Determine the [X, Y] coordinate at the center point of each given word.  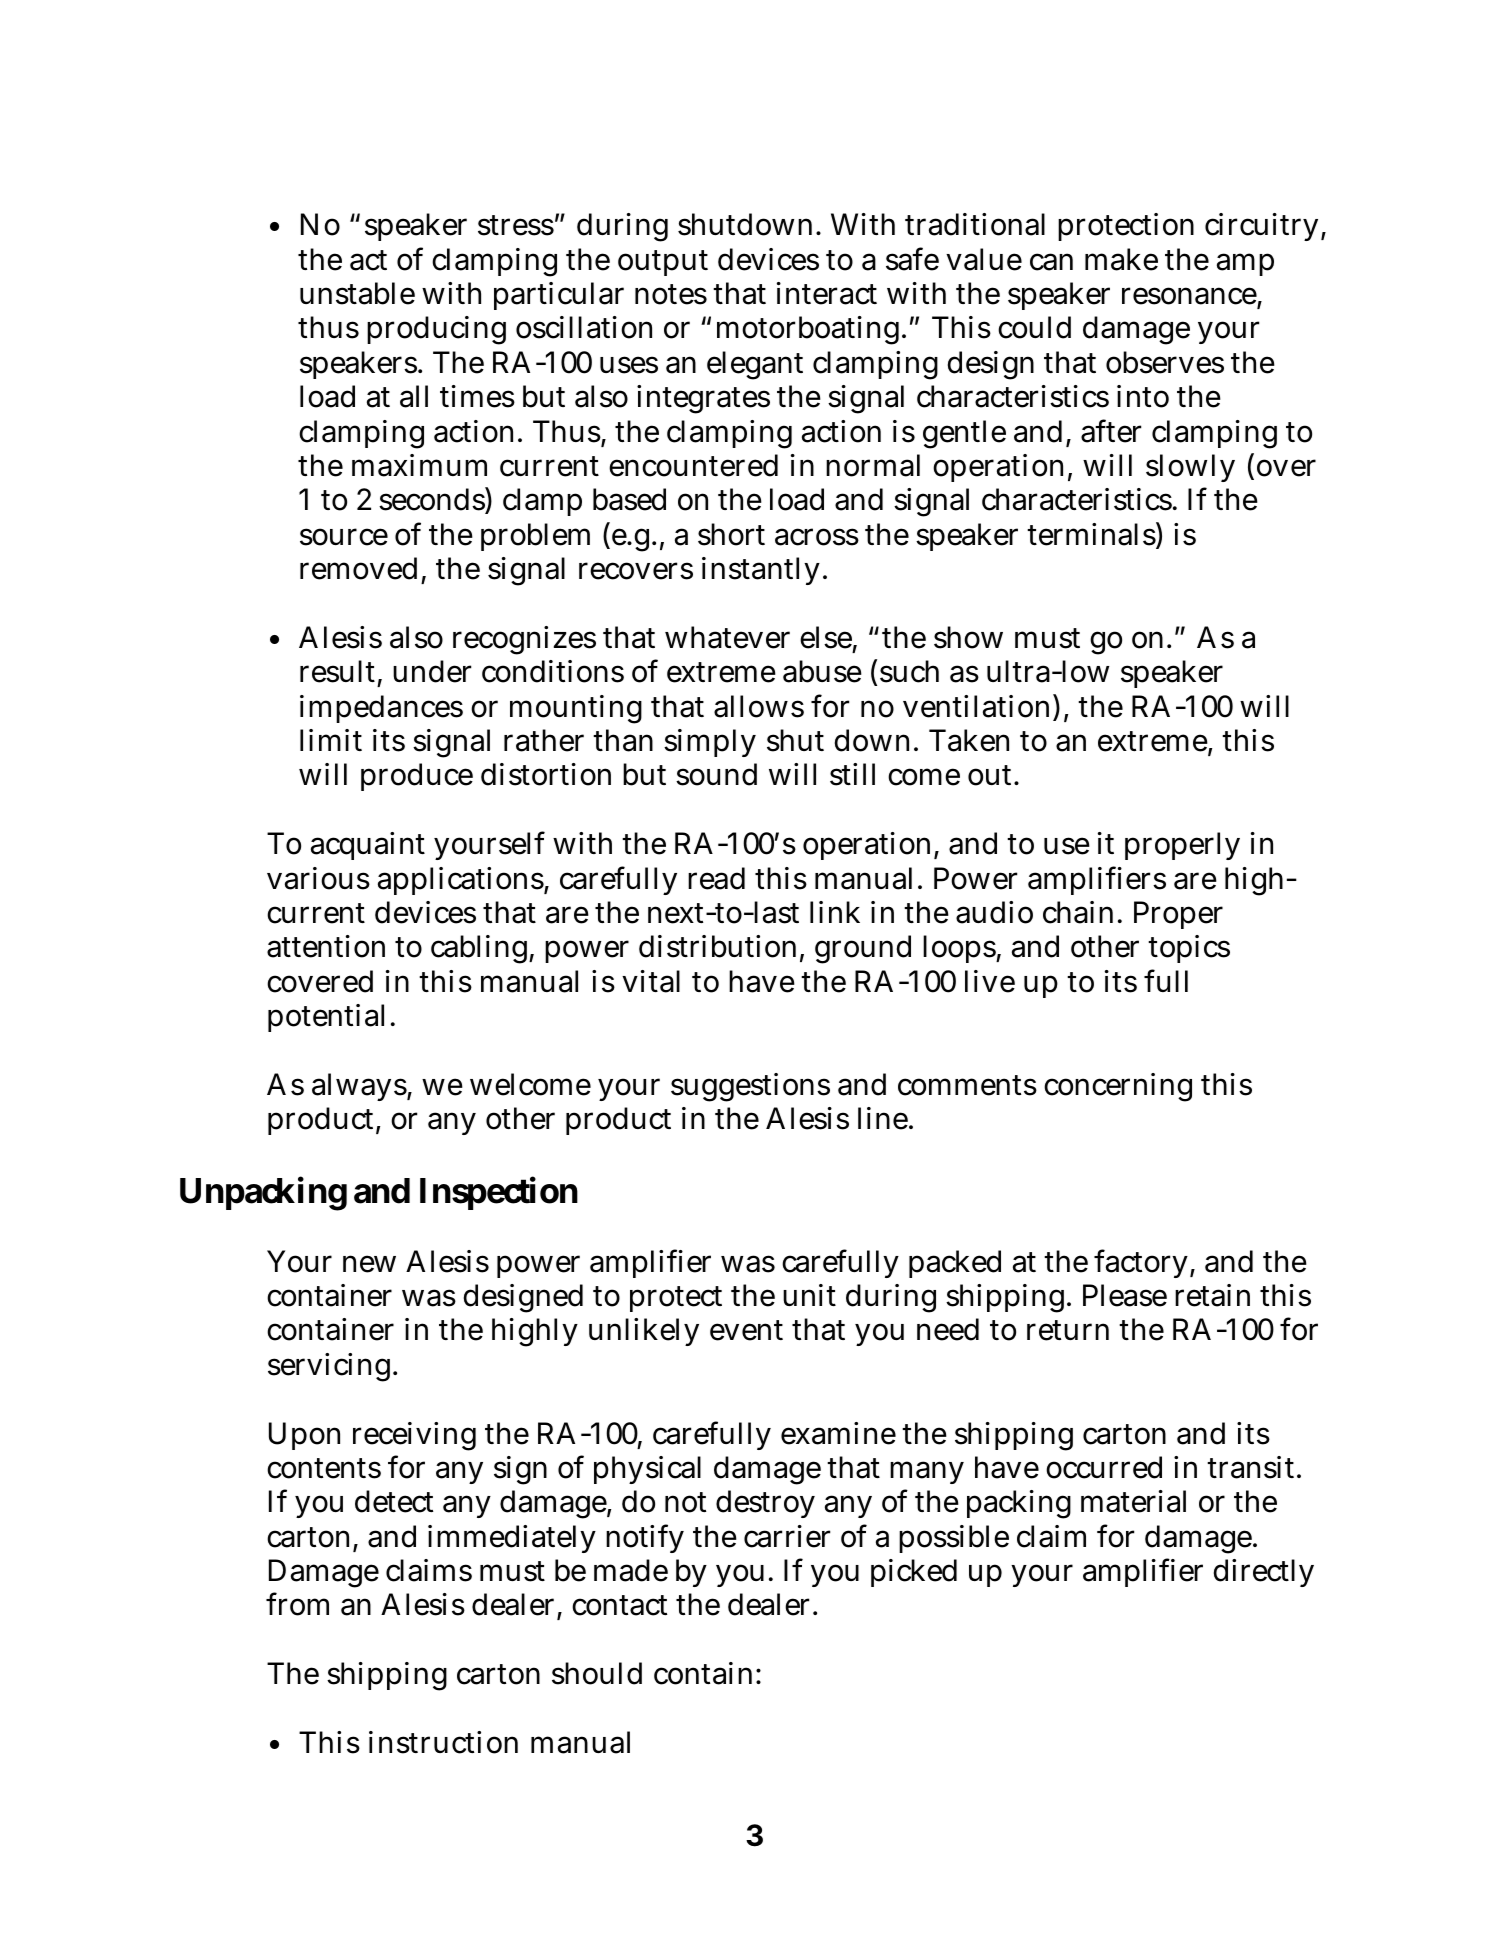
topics [1189, 949]
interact [827, 293]
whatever [727, 637]
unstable [357, 293]
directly [1264, 1573]
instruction [443, 1742]
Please [1125, 1295]
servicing [329, 1367]
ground [863, 949]
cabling [480, 949]
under [432, 671]
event [746, 1330]
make [1121, 259]
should [597, 1673]
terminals [1092, 535]
